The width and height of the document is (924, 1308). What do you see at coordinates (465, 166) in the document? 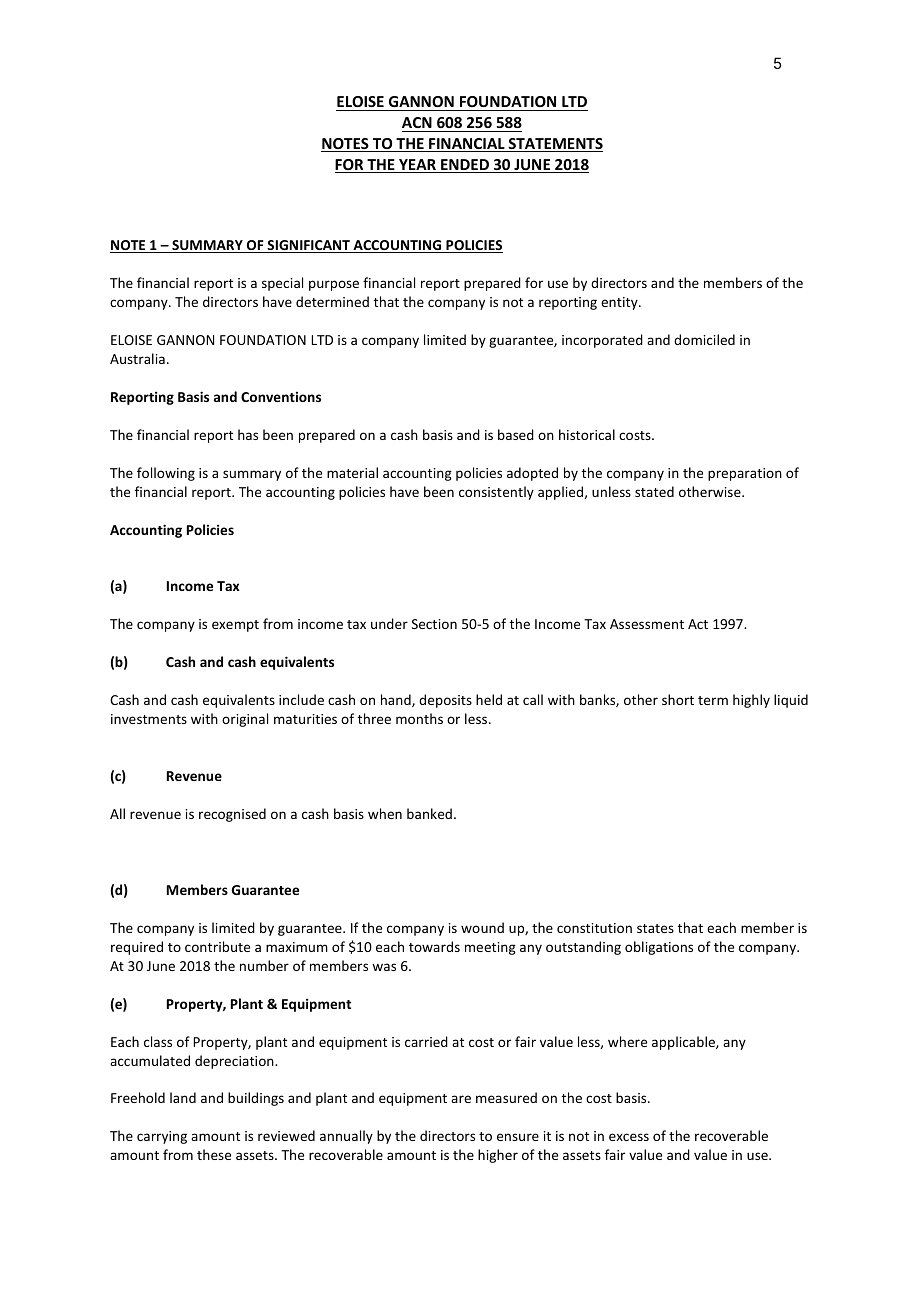
I see `ENDED` at bounding box center [465, 166].
